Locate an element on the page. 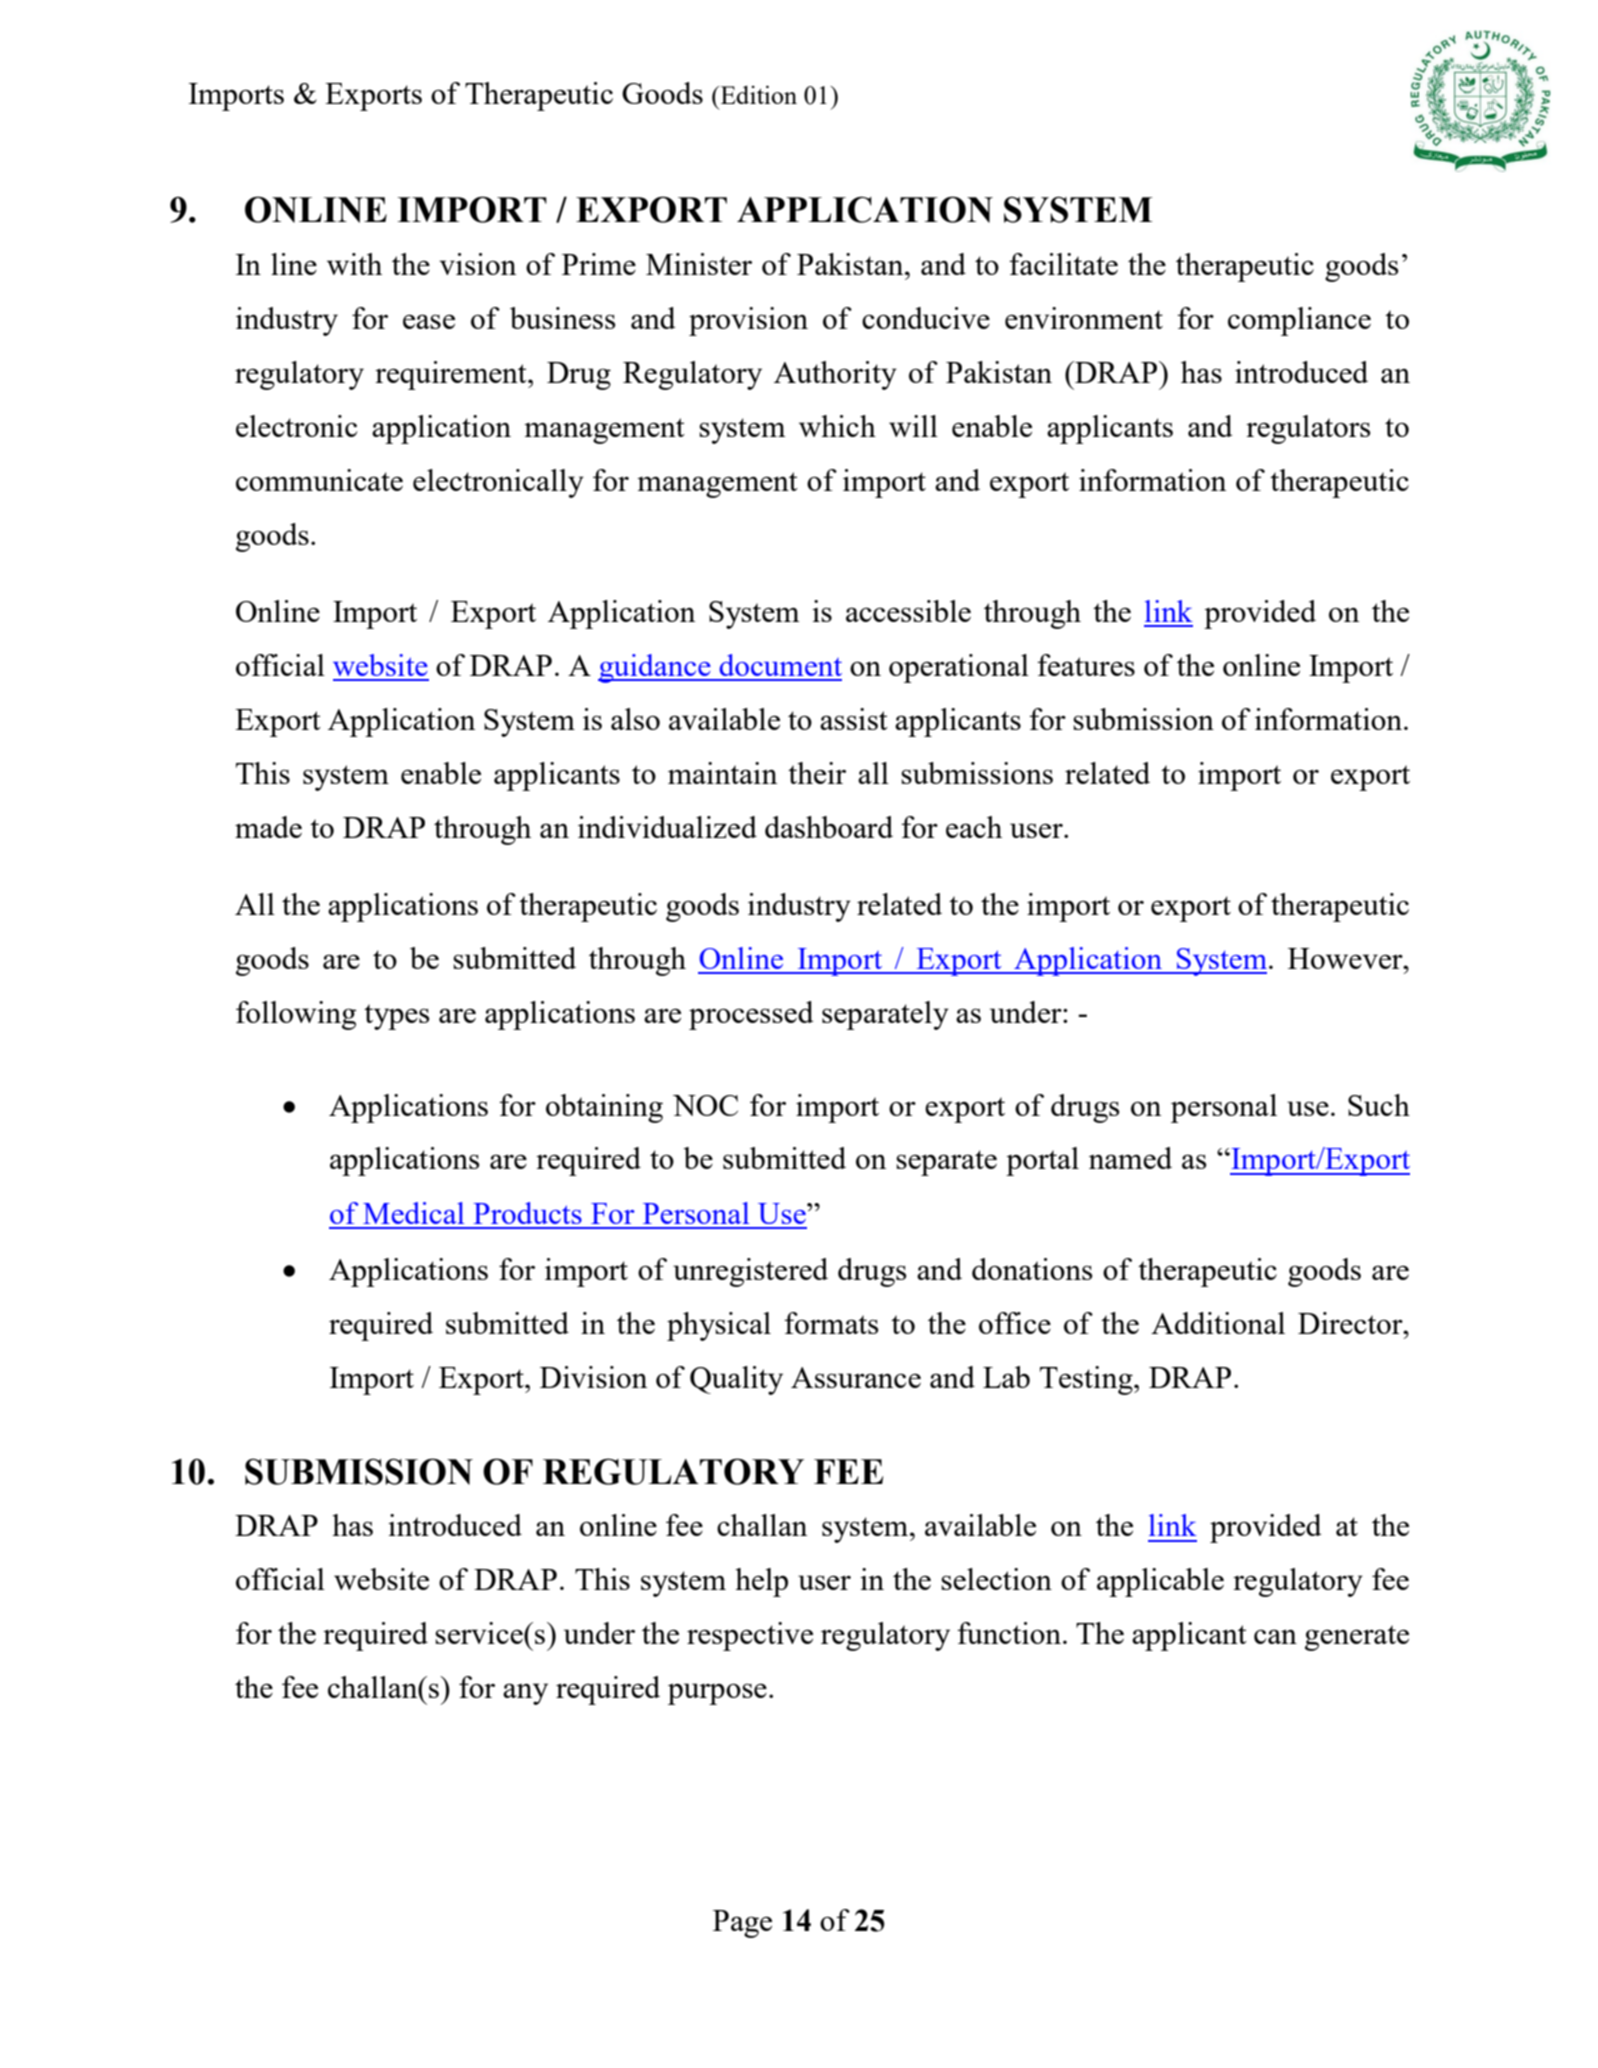  features is located at coordinates (1086, 665).
